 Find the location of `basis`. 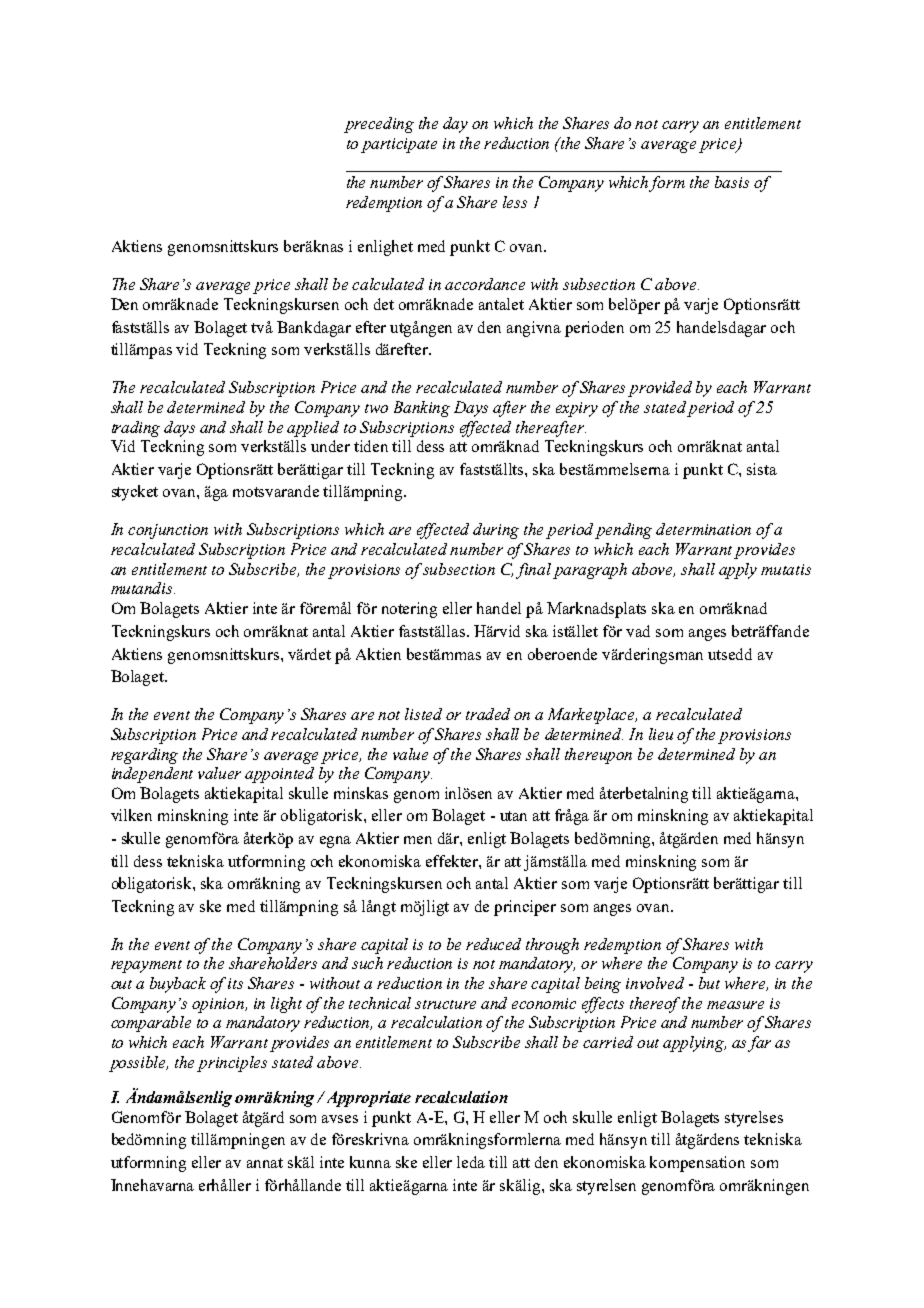

basis is located at coordinates (732, 182).
